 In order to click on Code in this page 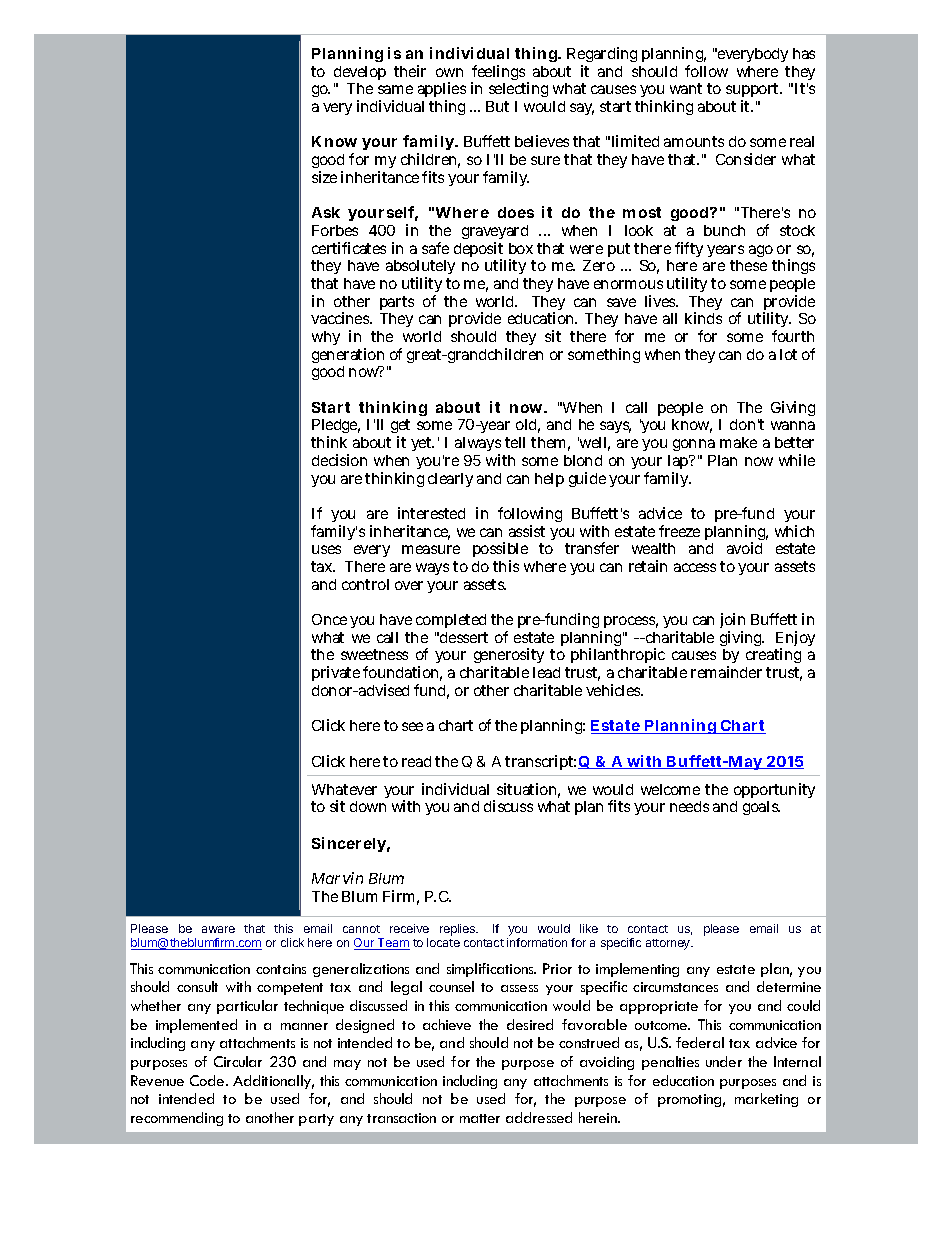, I will do `click(208, 1080)`.
